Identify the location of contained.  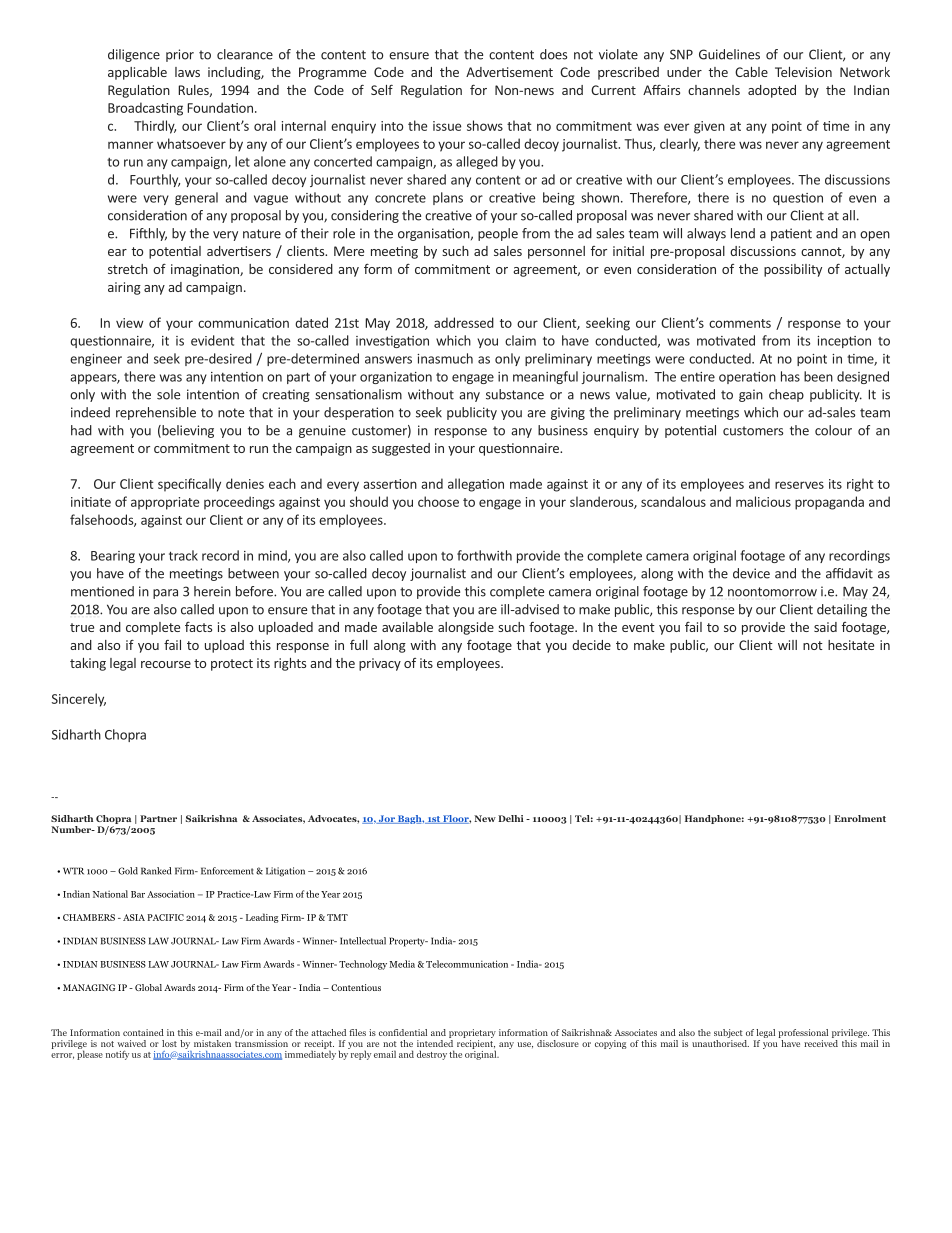
(143, 1032).
